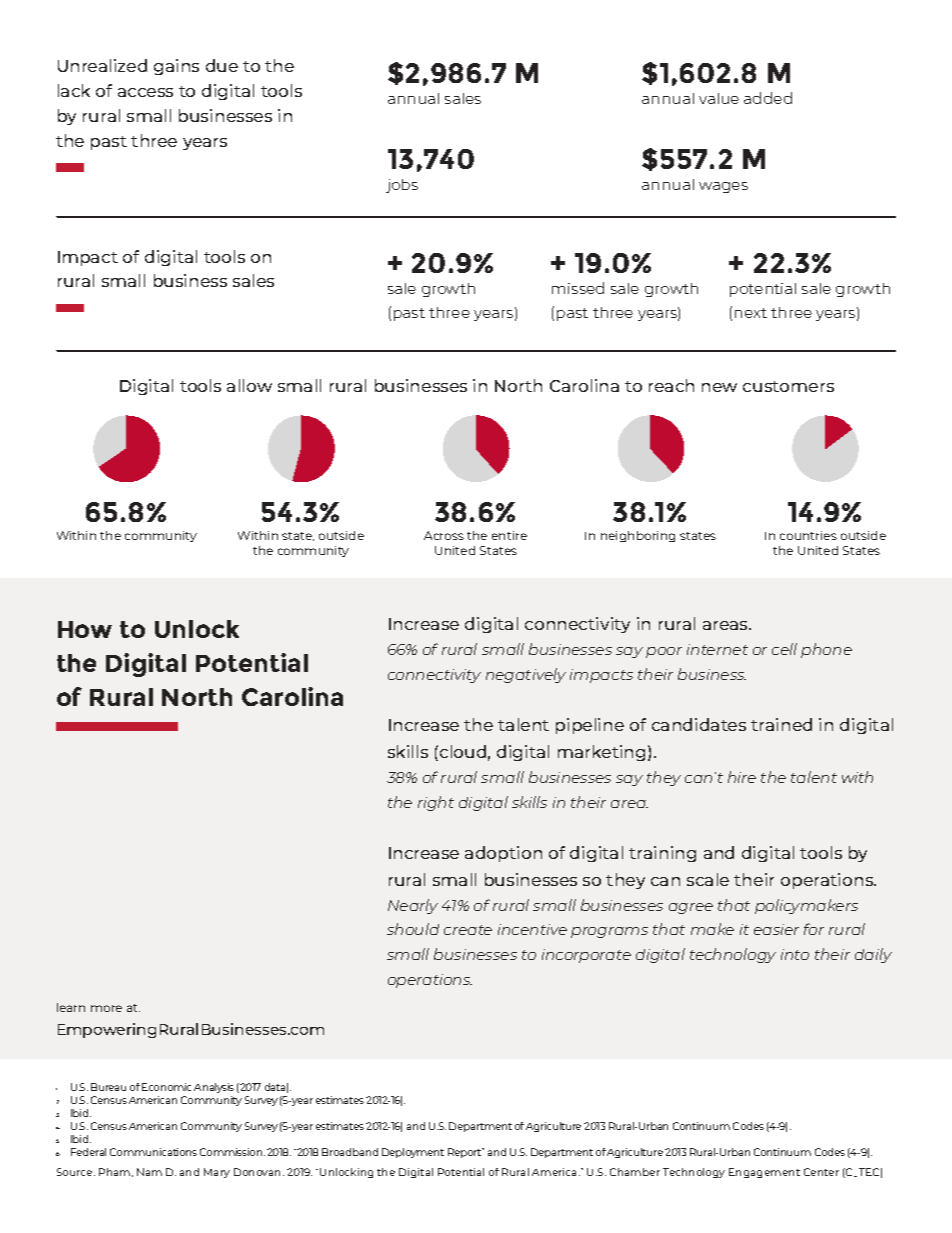  I want to click on allow, so click(249, 385).
